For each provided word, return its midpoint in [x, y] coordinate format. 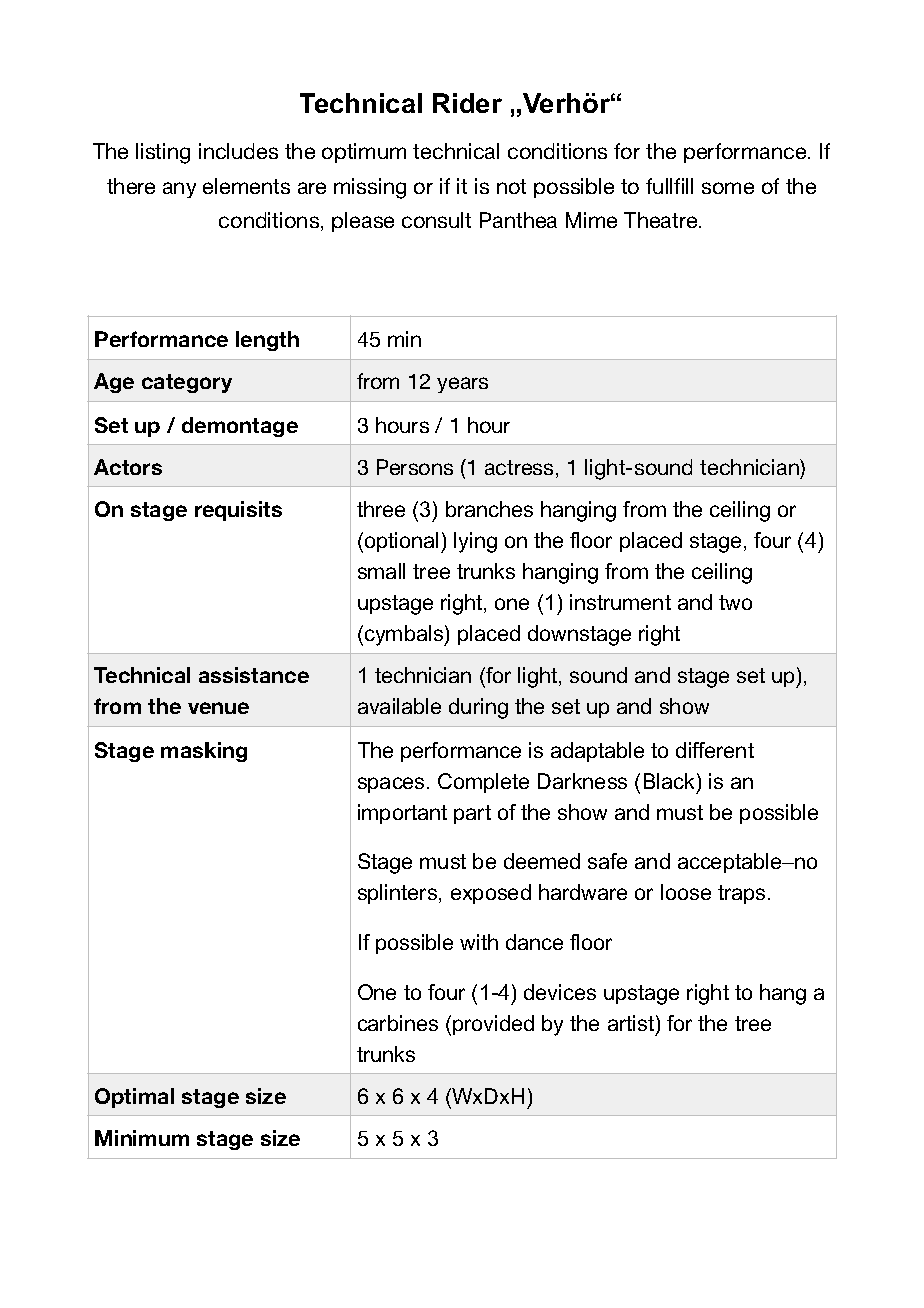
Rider [467, 103]
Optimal [134, 1098]
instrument [620, 602]
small [381, 571]
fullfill [669, 186]
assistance [254, 675]
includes [238, 151]
